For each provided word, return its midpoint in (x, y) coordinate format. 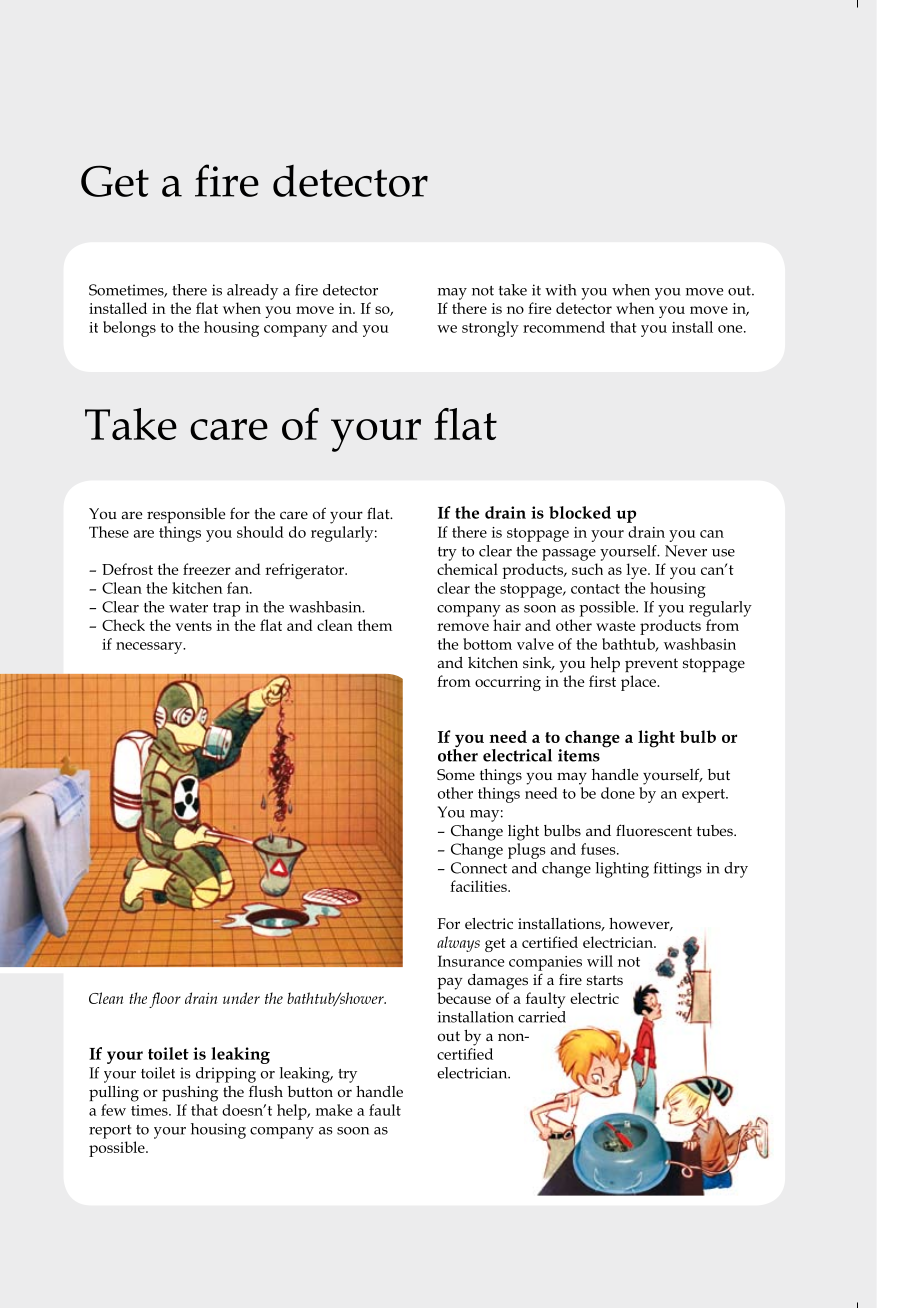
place (640, 683)
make (334, 1110)
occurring (508, 683)
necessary (150, 648)
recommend (564, 327)
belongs (129, 329)
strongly (490, 329)
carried (542, 1017)
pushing (190, 1094)
